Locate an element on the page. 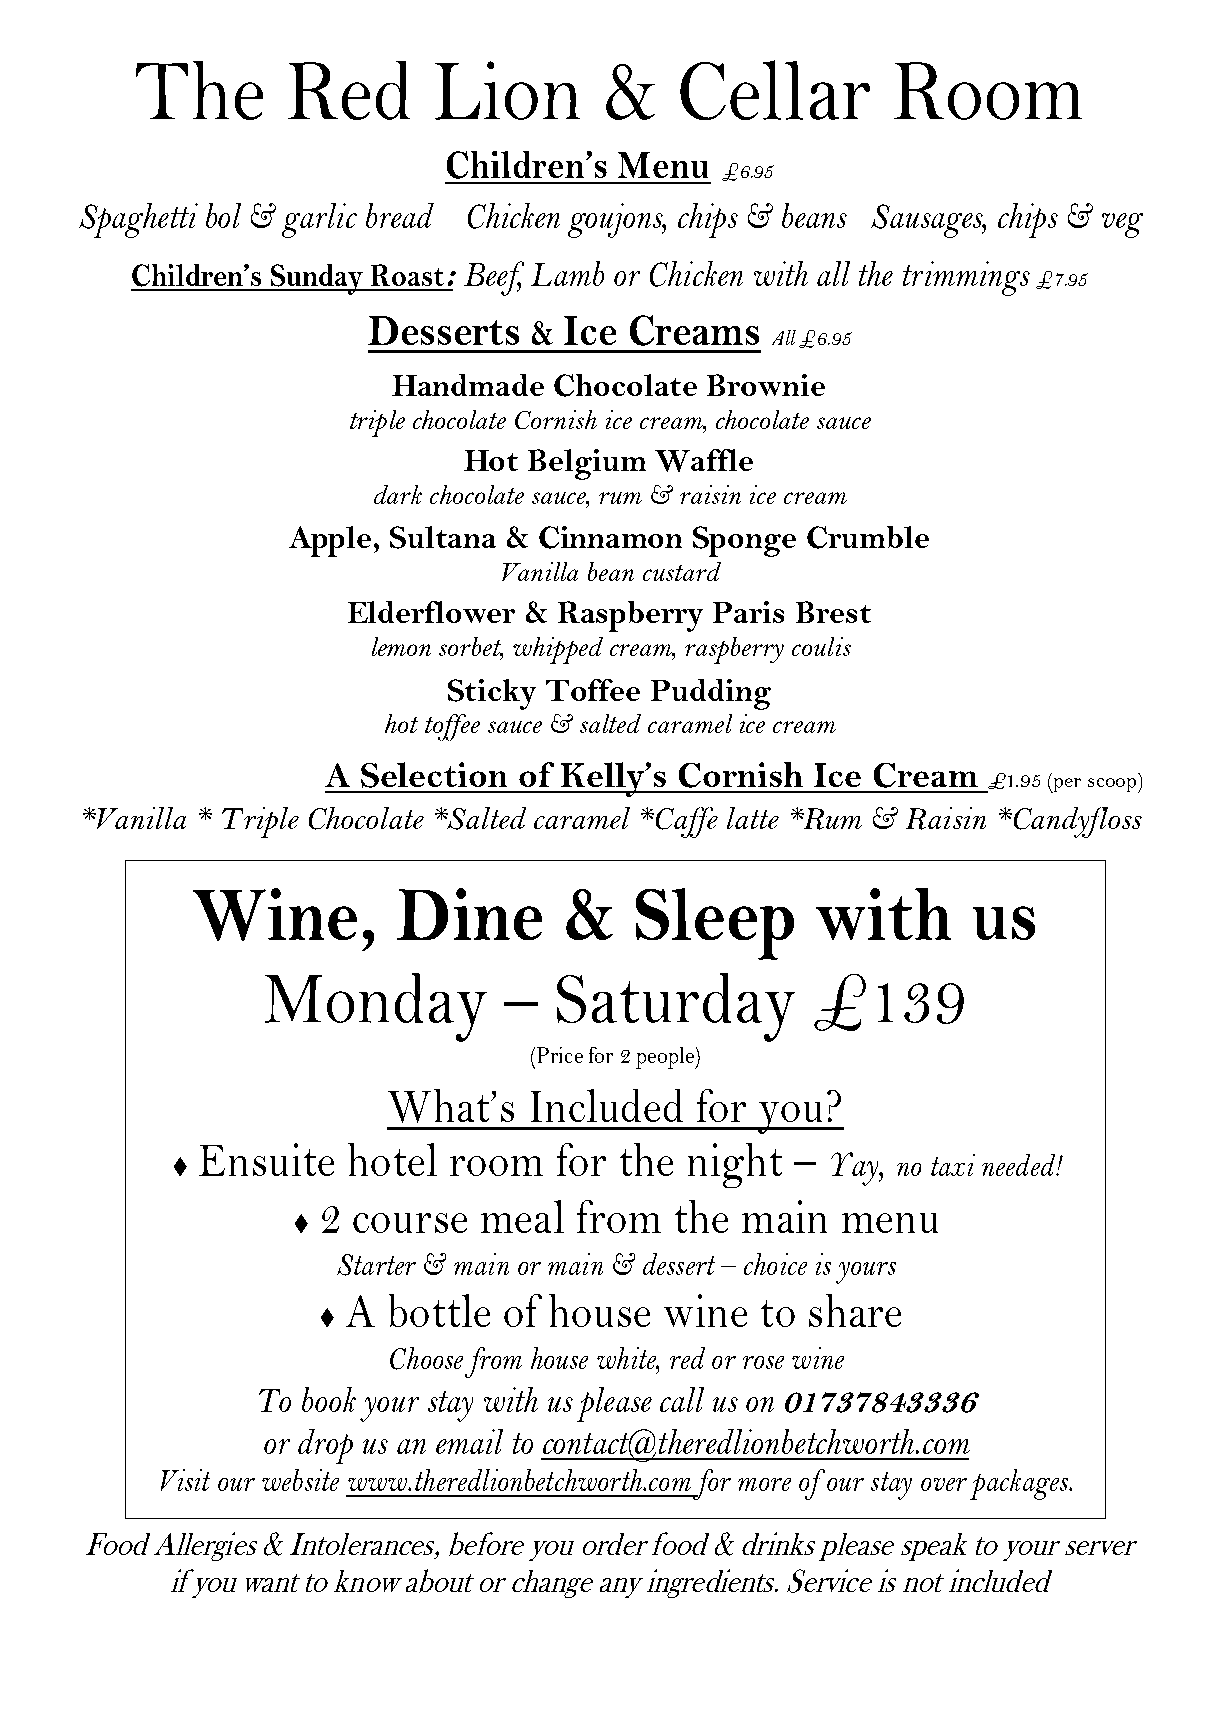 This image has width=1217, height=1721. Monday is located at coordinates (376, 1007).
